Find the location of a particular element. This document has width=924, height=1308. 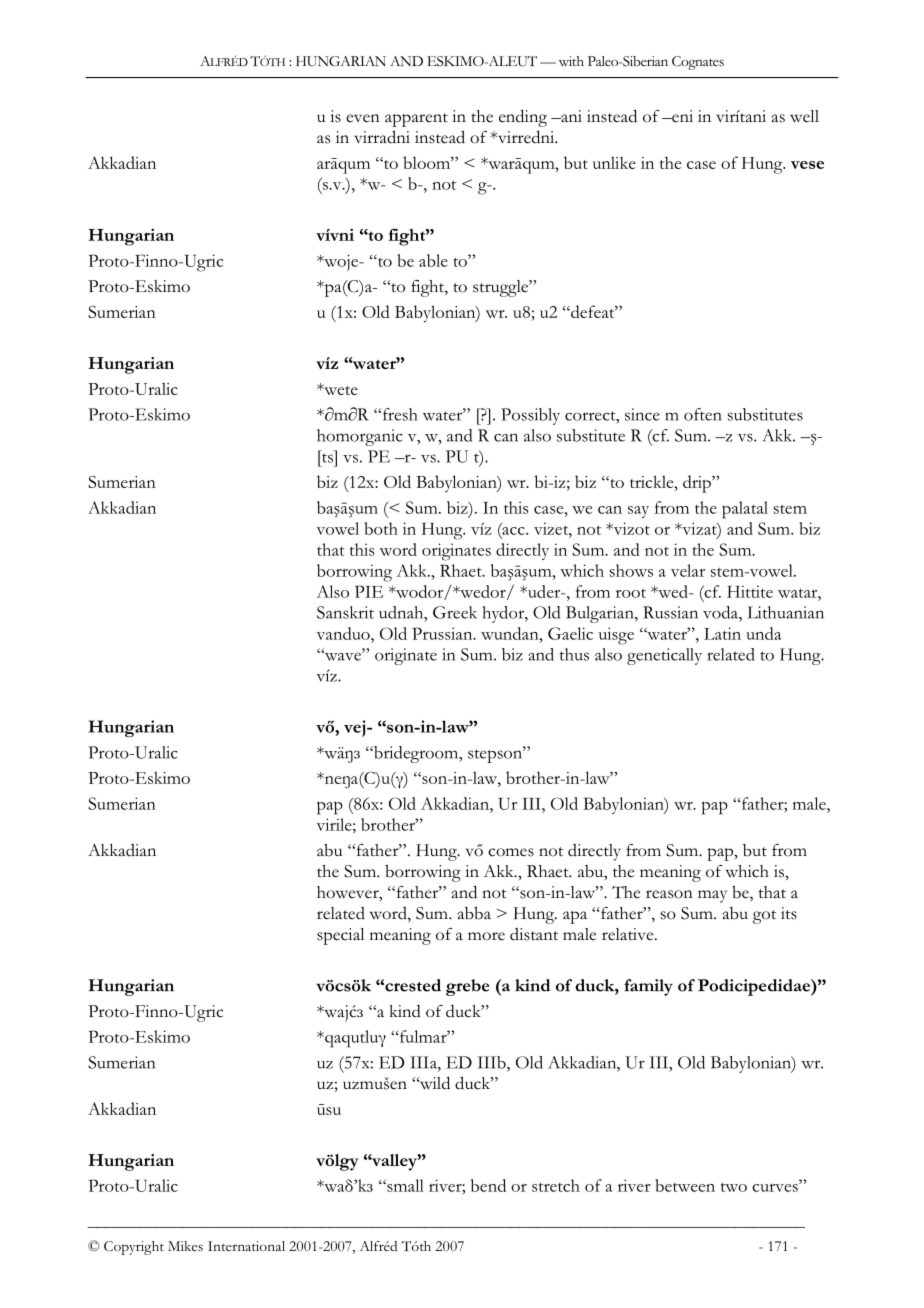

often is located at coordinates (703, 414).
